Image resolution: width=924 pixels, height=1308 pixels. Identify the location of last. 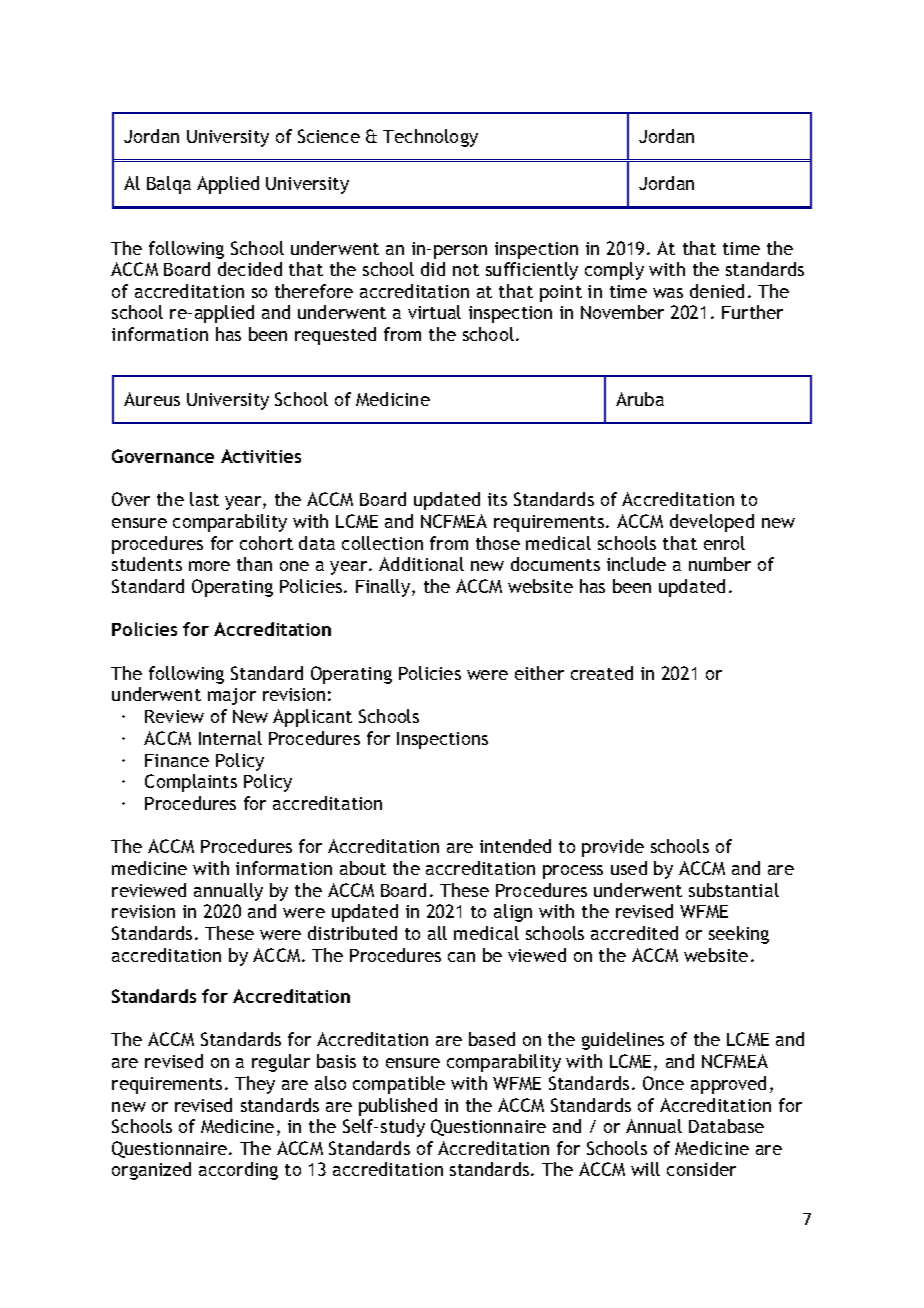
(204, 499).
